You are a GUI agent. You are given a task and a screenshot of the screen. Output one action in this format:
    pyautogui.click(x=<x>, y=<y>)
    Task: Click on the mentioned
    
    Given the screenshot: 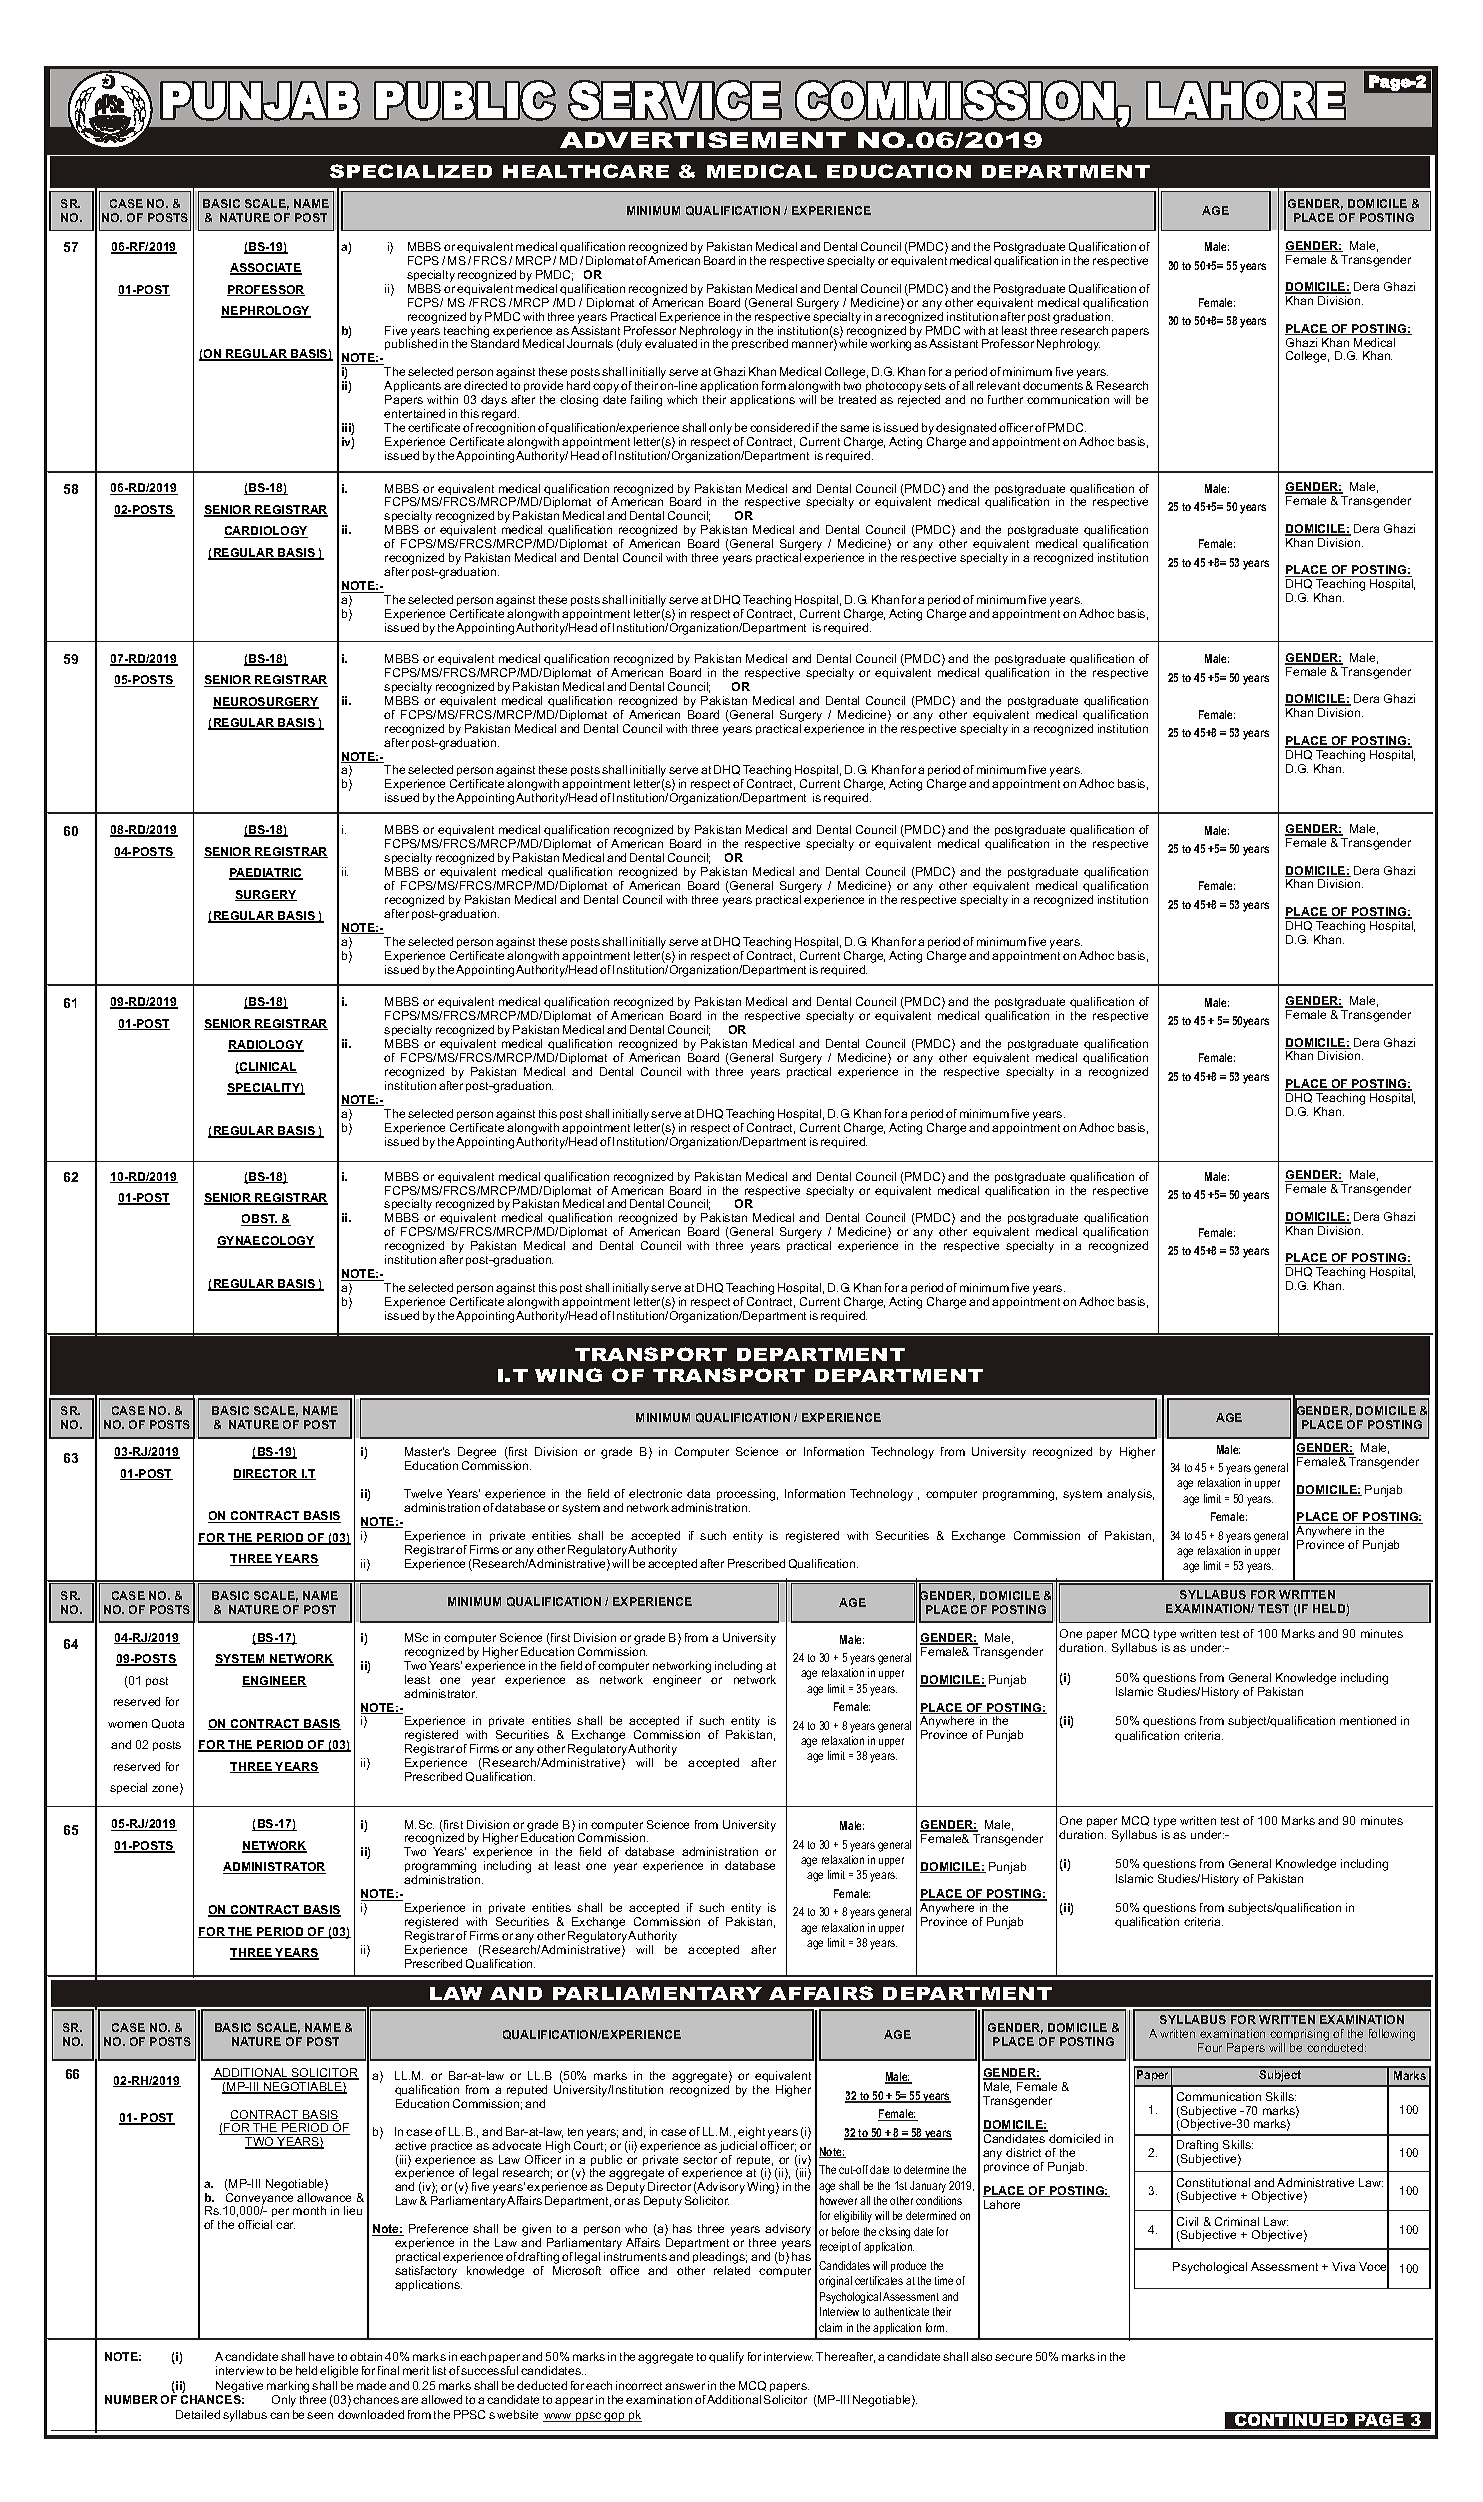 What is the action you would take?
    pyautogui.click(x=1368, y=1720)
